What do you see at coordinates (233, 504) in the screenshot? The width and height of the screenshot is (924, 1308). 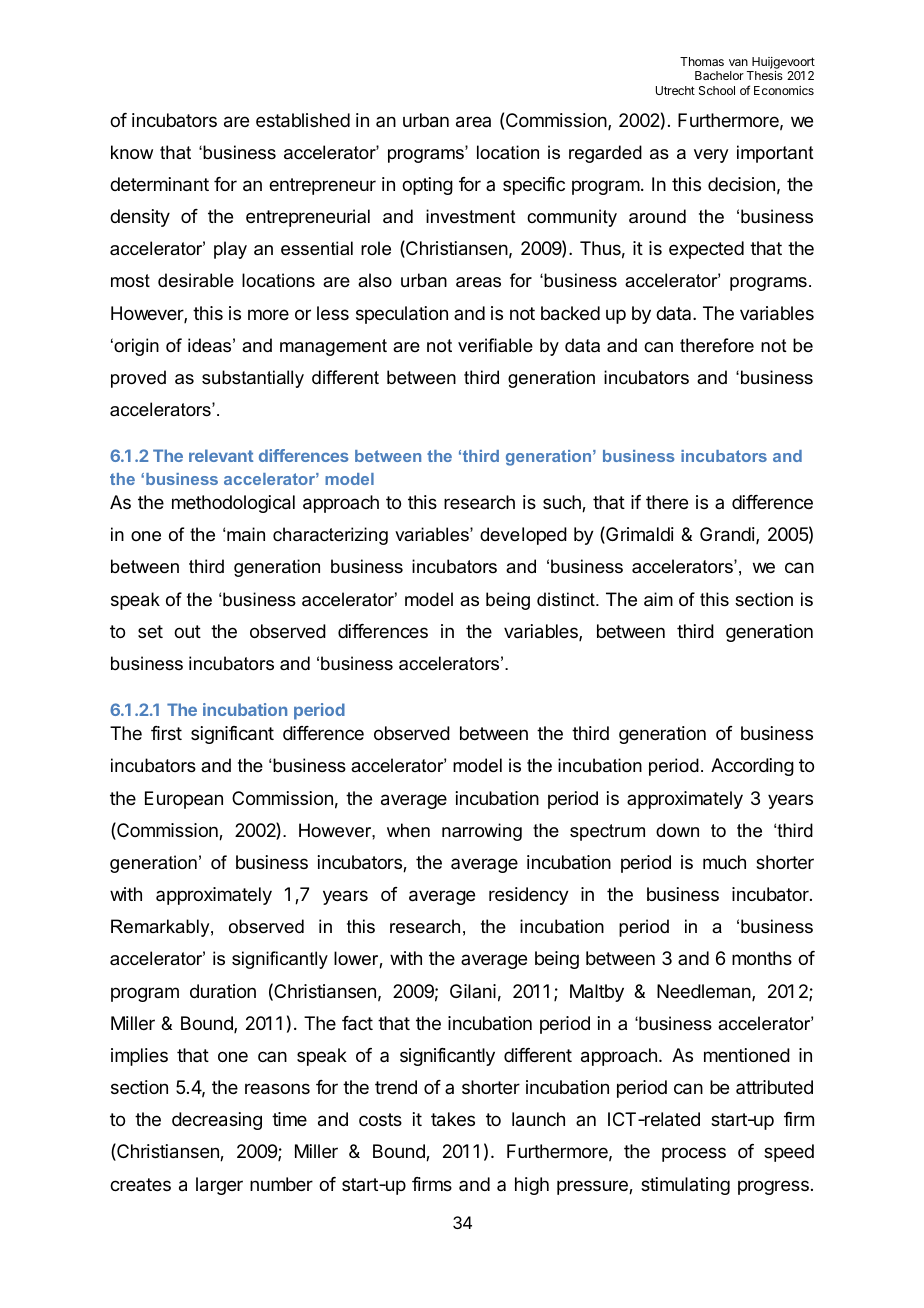 I see `methodological` at bounding box center [233, 504].
